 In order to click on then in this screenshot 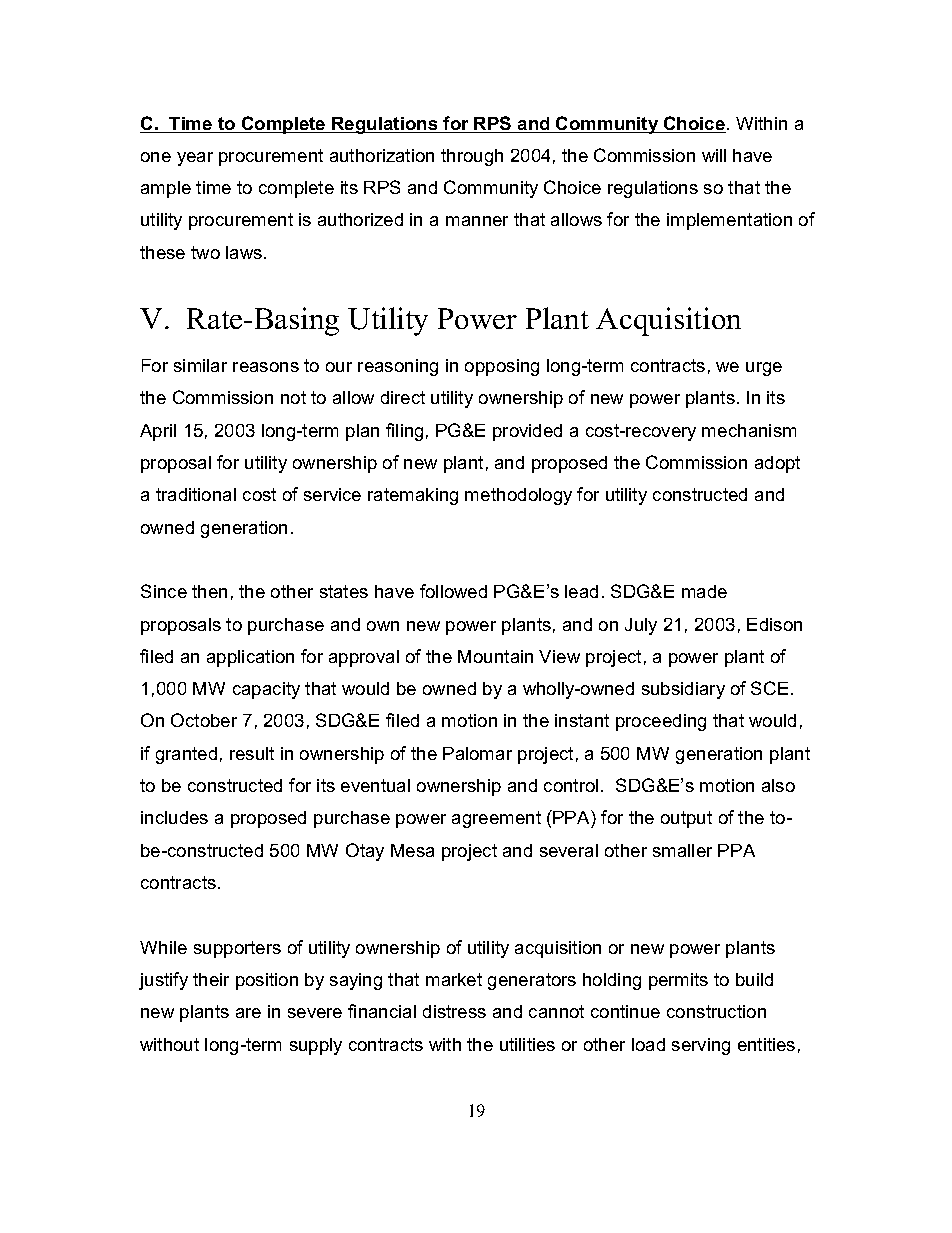, I will do `click(209, 591)`.
